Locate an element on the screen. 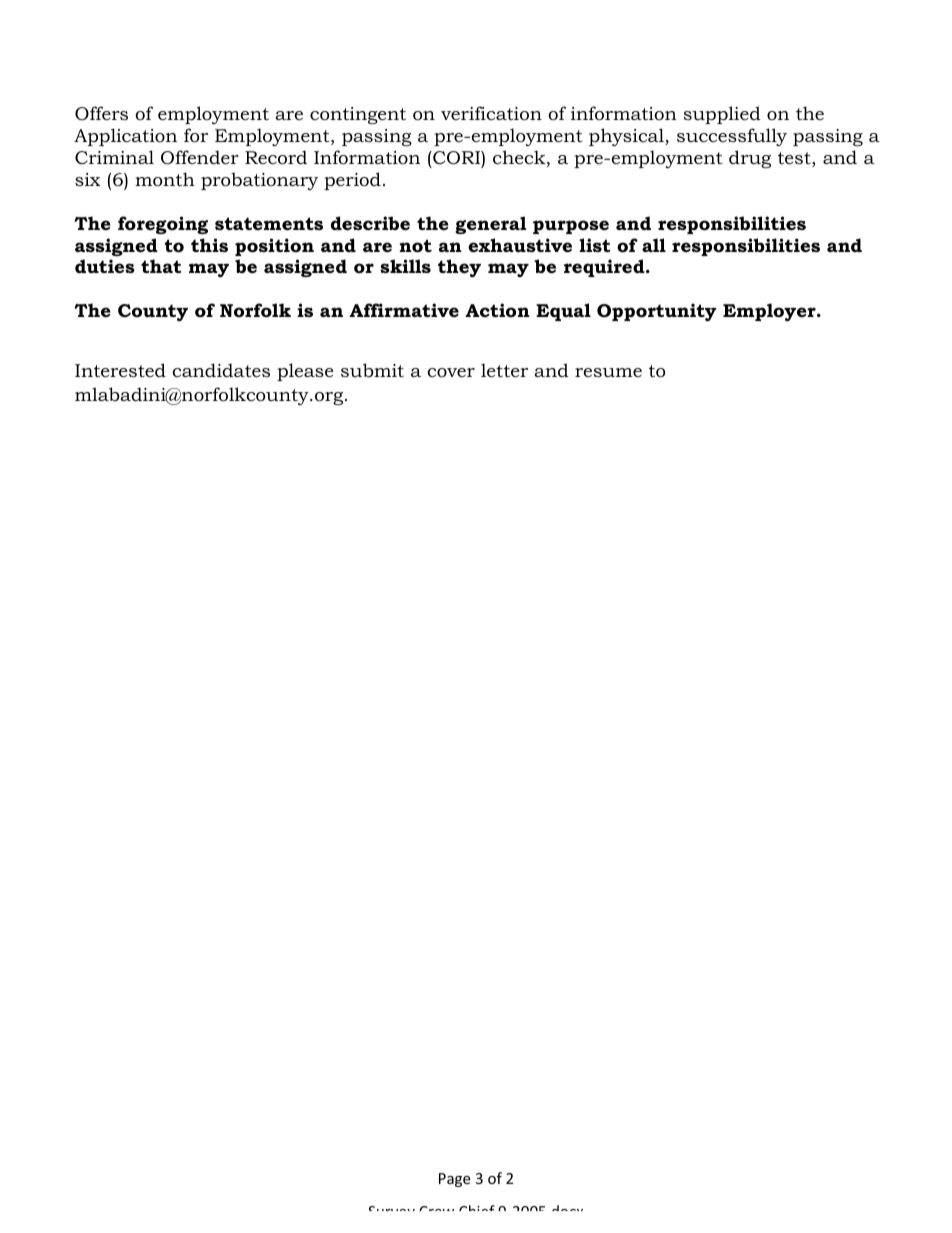  submit is located at coordinates (372, 370).
